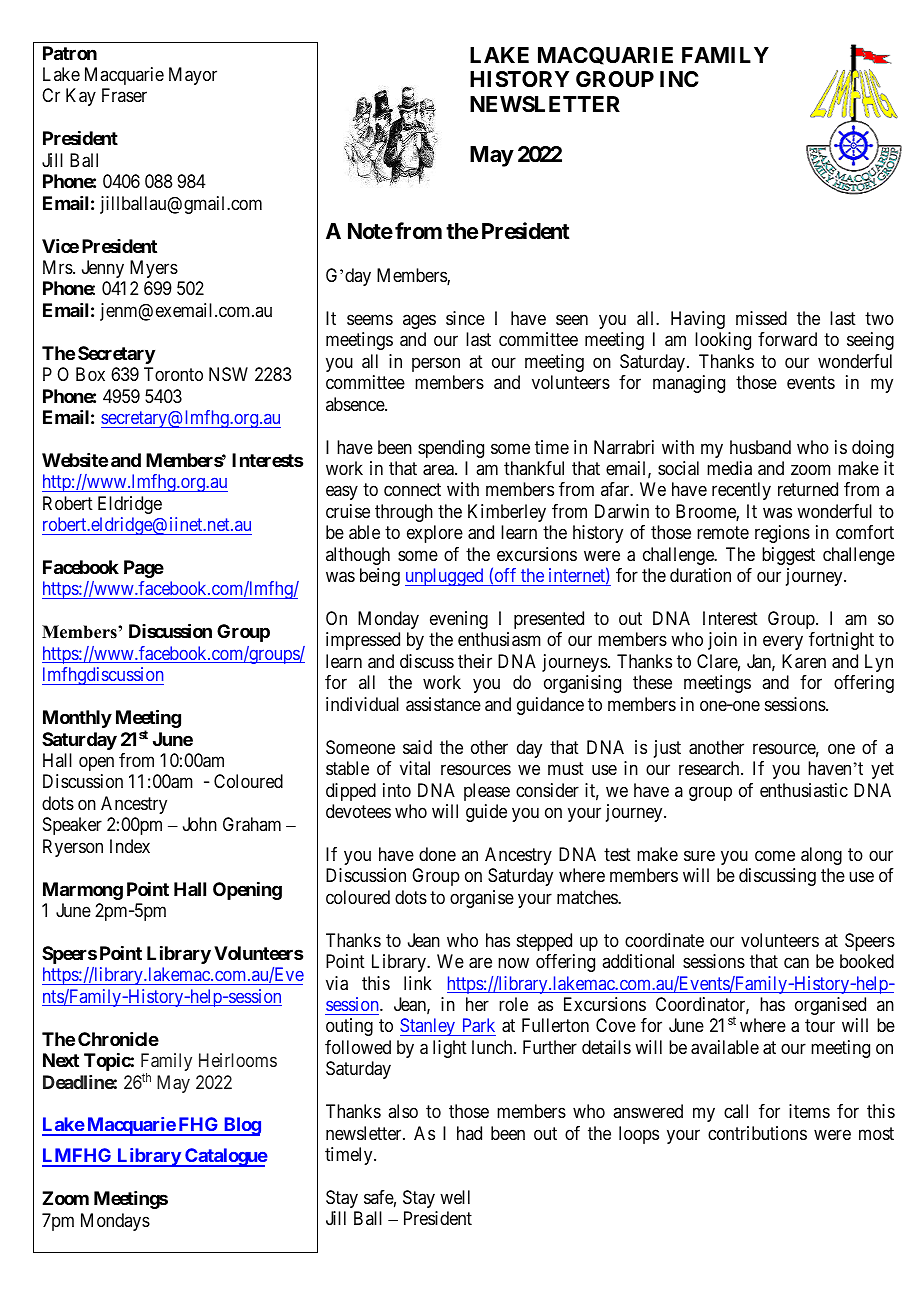  I want to click on guide, so click(486, 813).
